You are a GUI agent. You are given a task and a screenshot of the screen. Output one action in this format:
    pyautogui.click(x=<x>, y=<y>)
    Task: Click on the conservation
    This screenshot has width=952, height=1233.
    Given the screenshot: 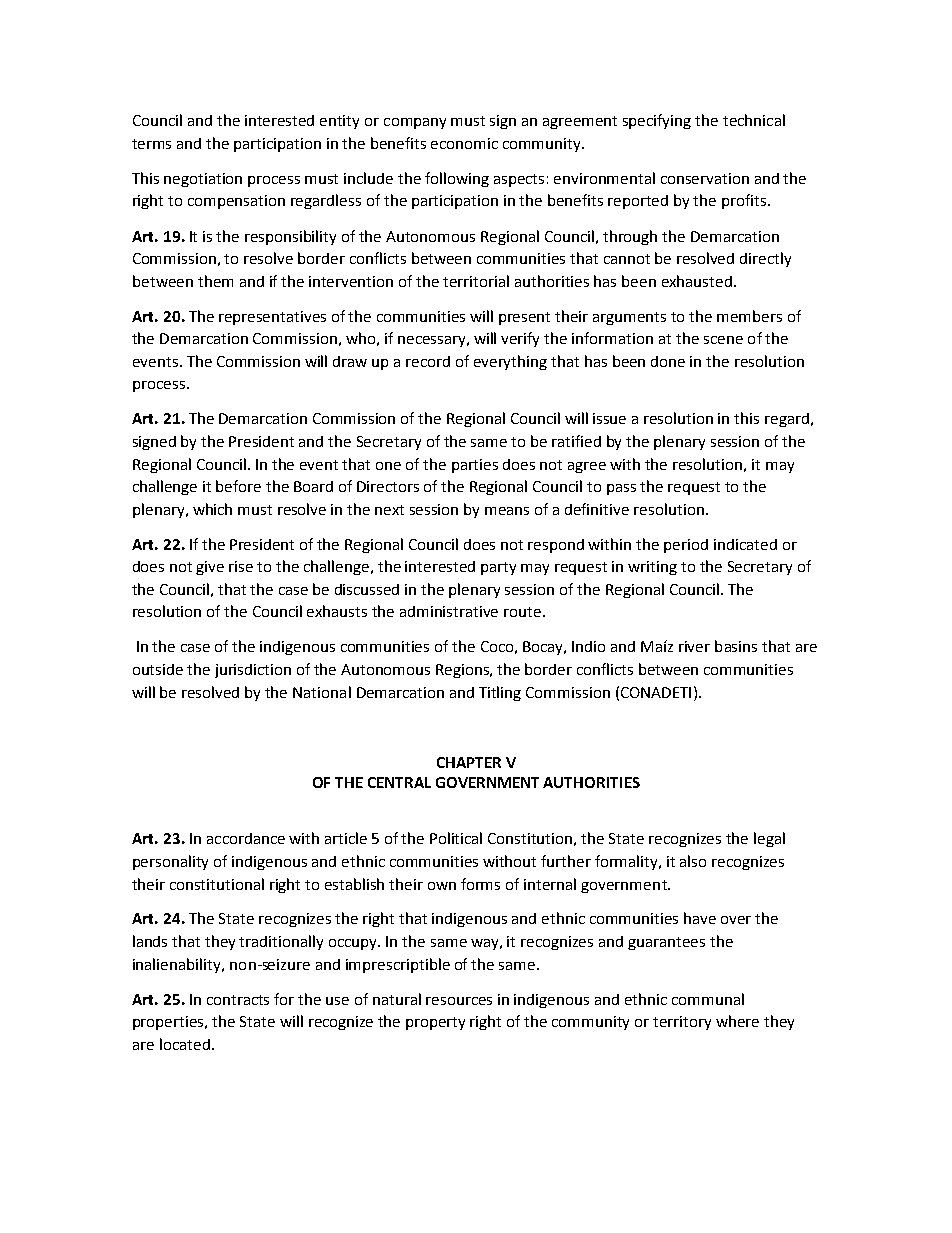 What is the action you would take?
    pyautogui.click(x=705, y=178)
